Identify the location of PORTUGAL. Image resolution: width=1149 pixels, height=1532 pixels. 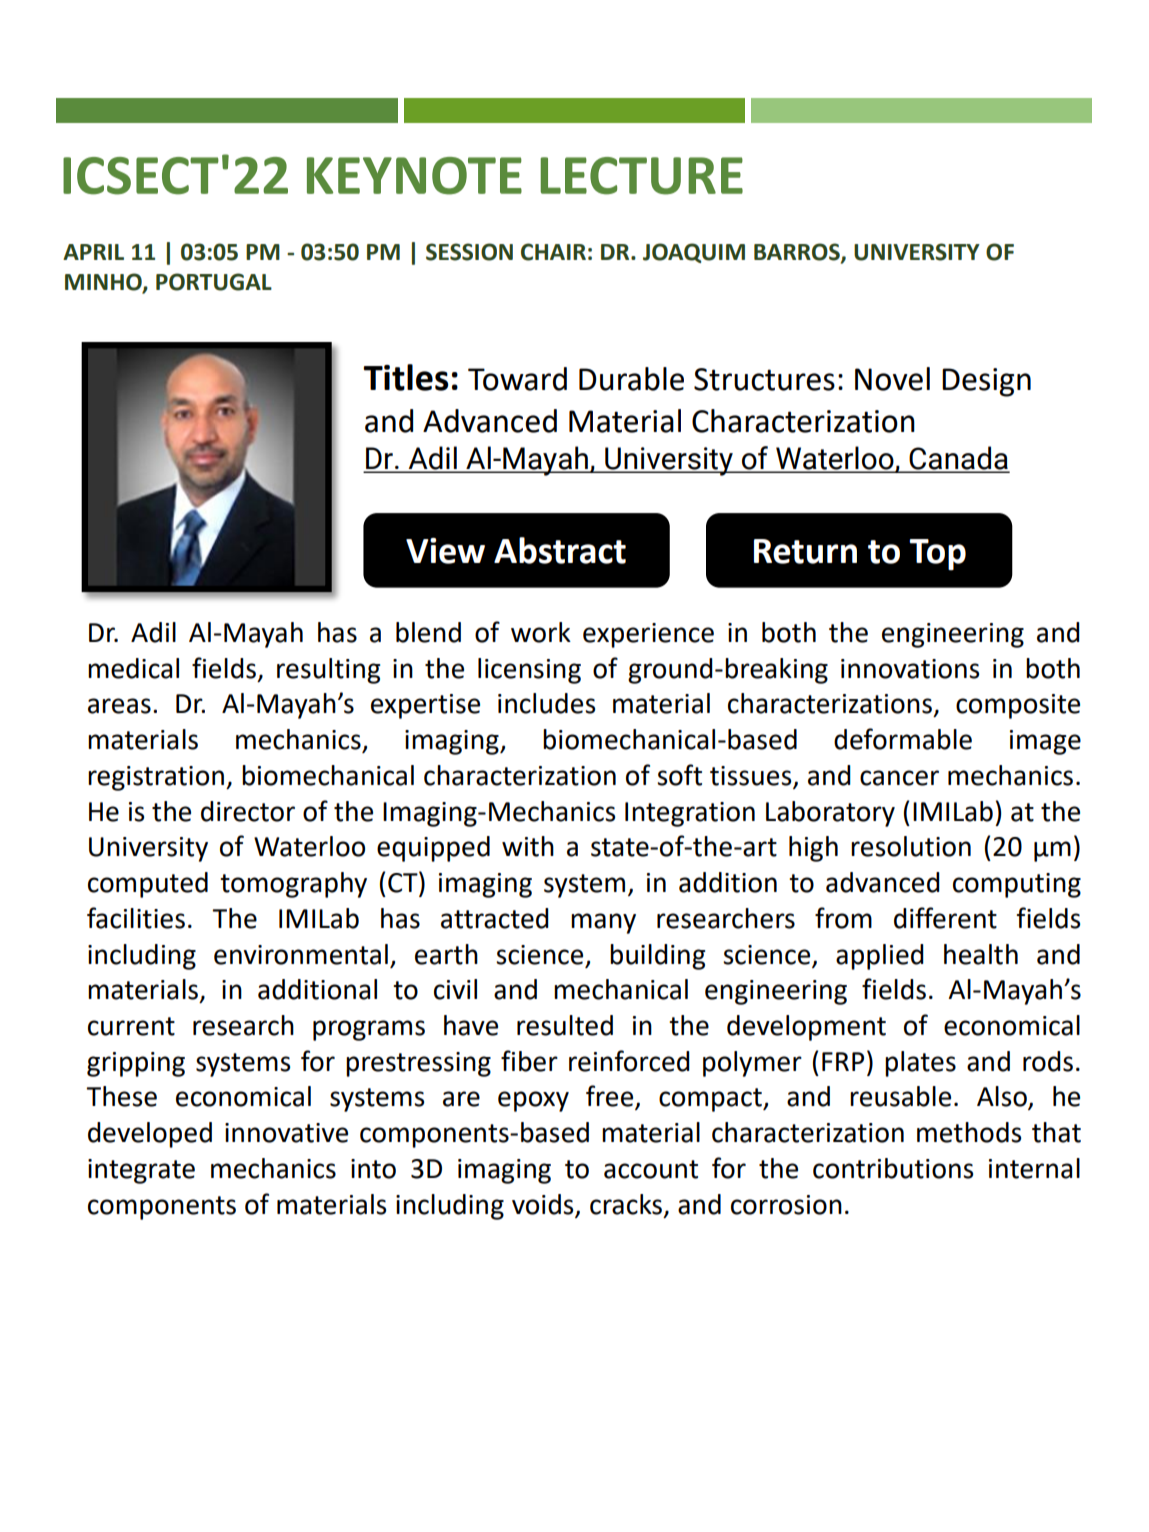
(214, 282).
